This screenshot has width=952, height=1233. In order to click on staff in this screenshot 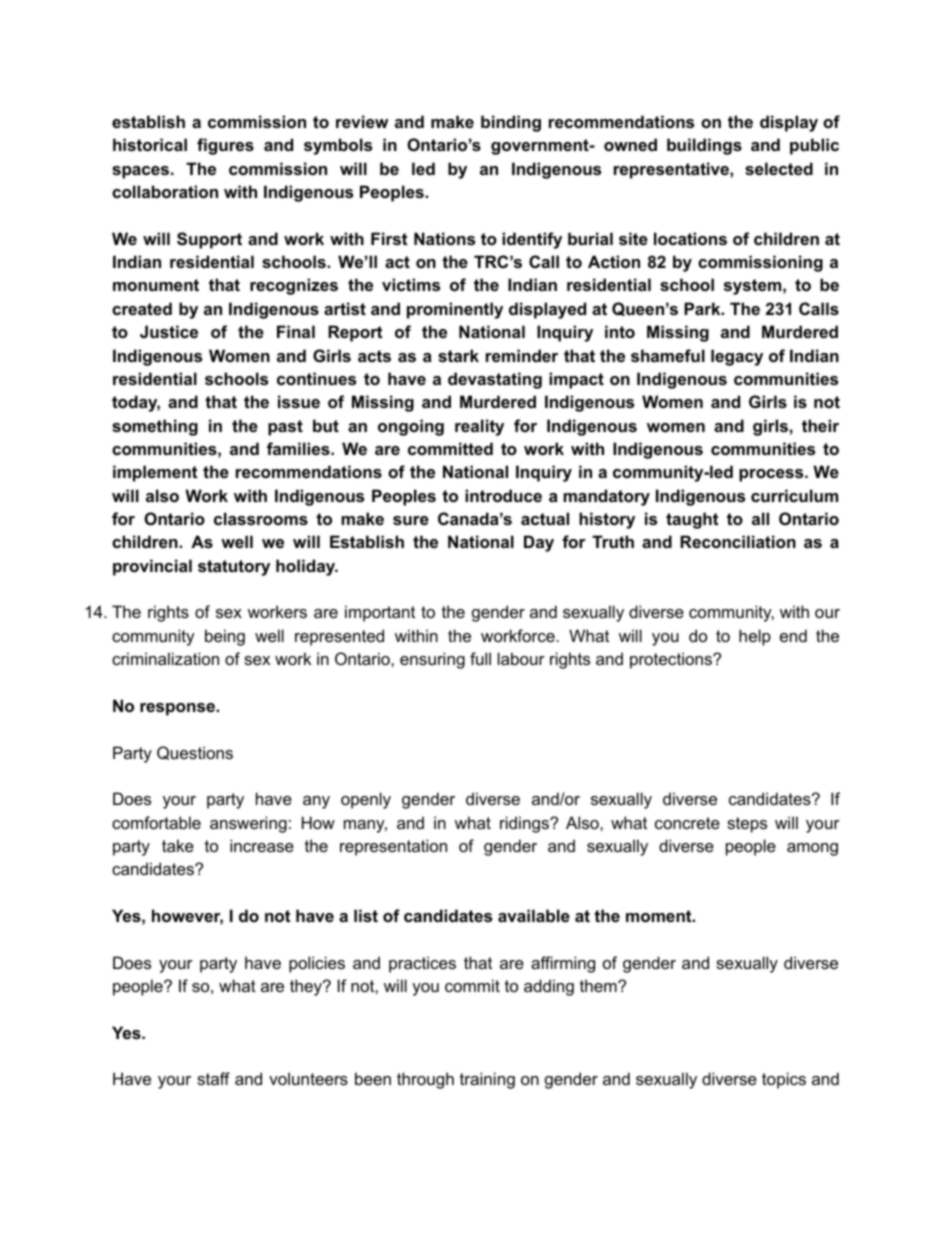, I will do `click(213, 1078)`.
